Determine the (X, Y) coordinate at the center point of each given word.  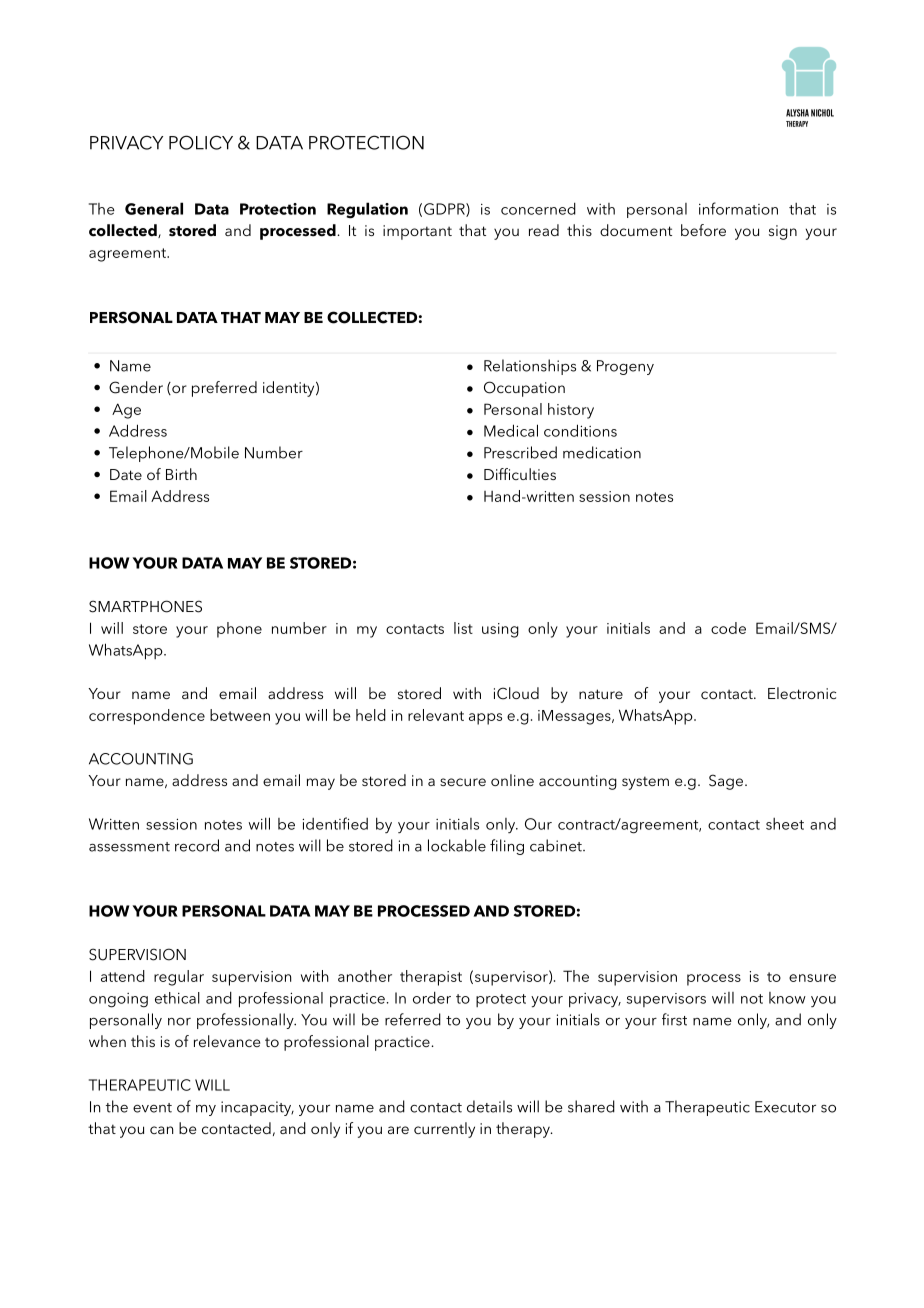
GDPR (445, 210)
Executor (785, 1107)
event (152, 1108)
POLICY (201, 142)
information (738, 208)
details (489, 1106)
